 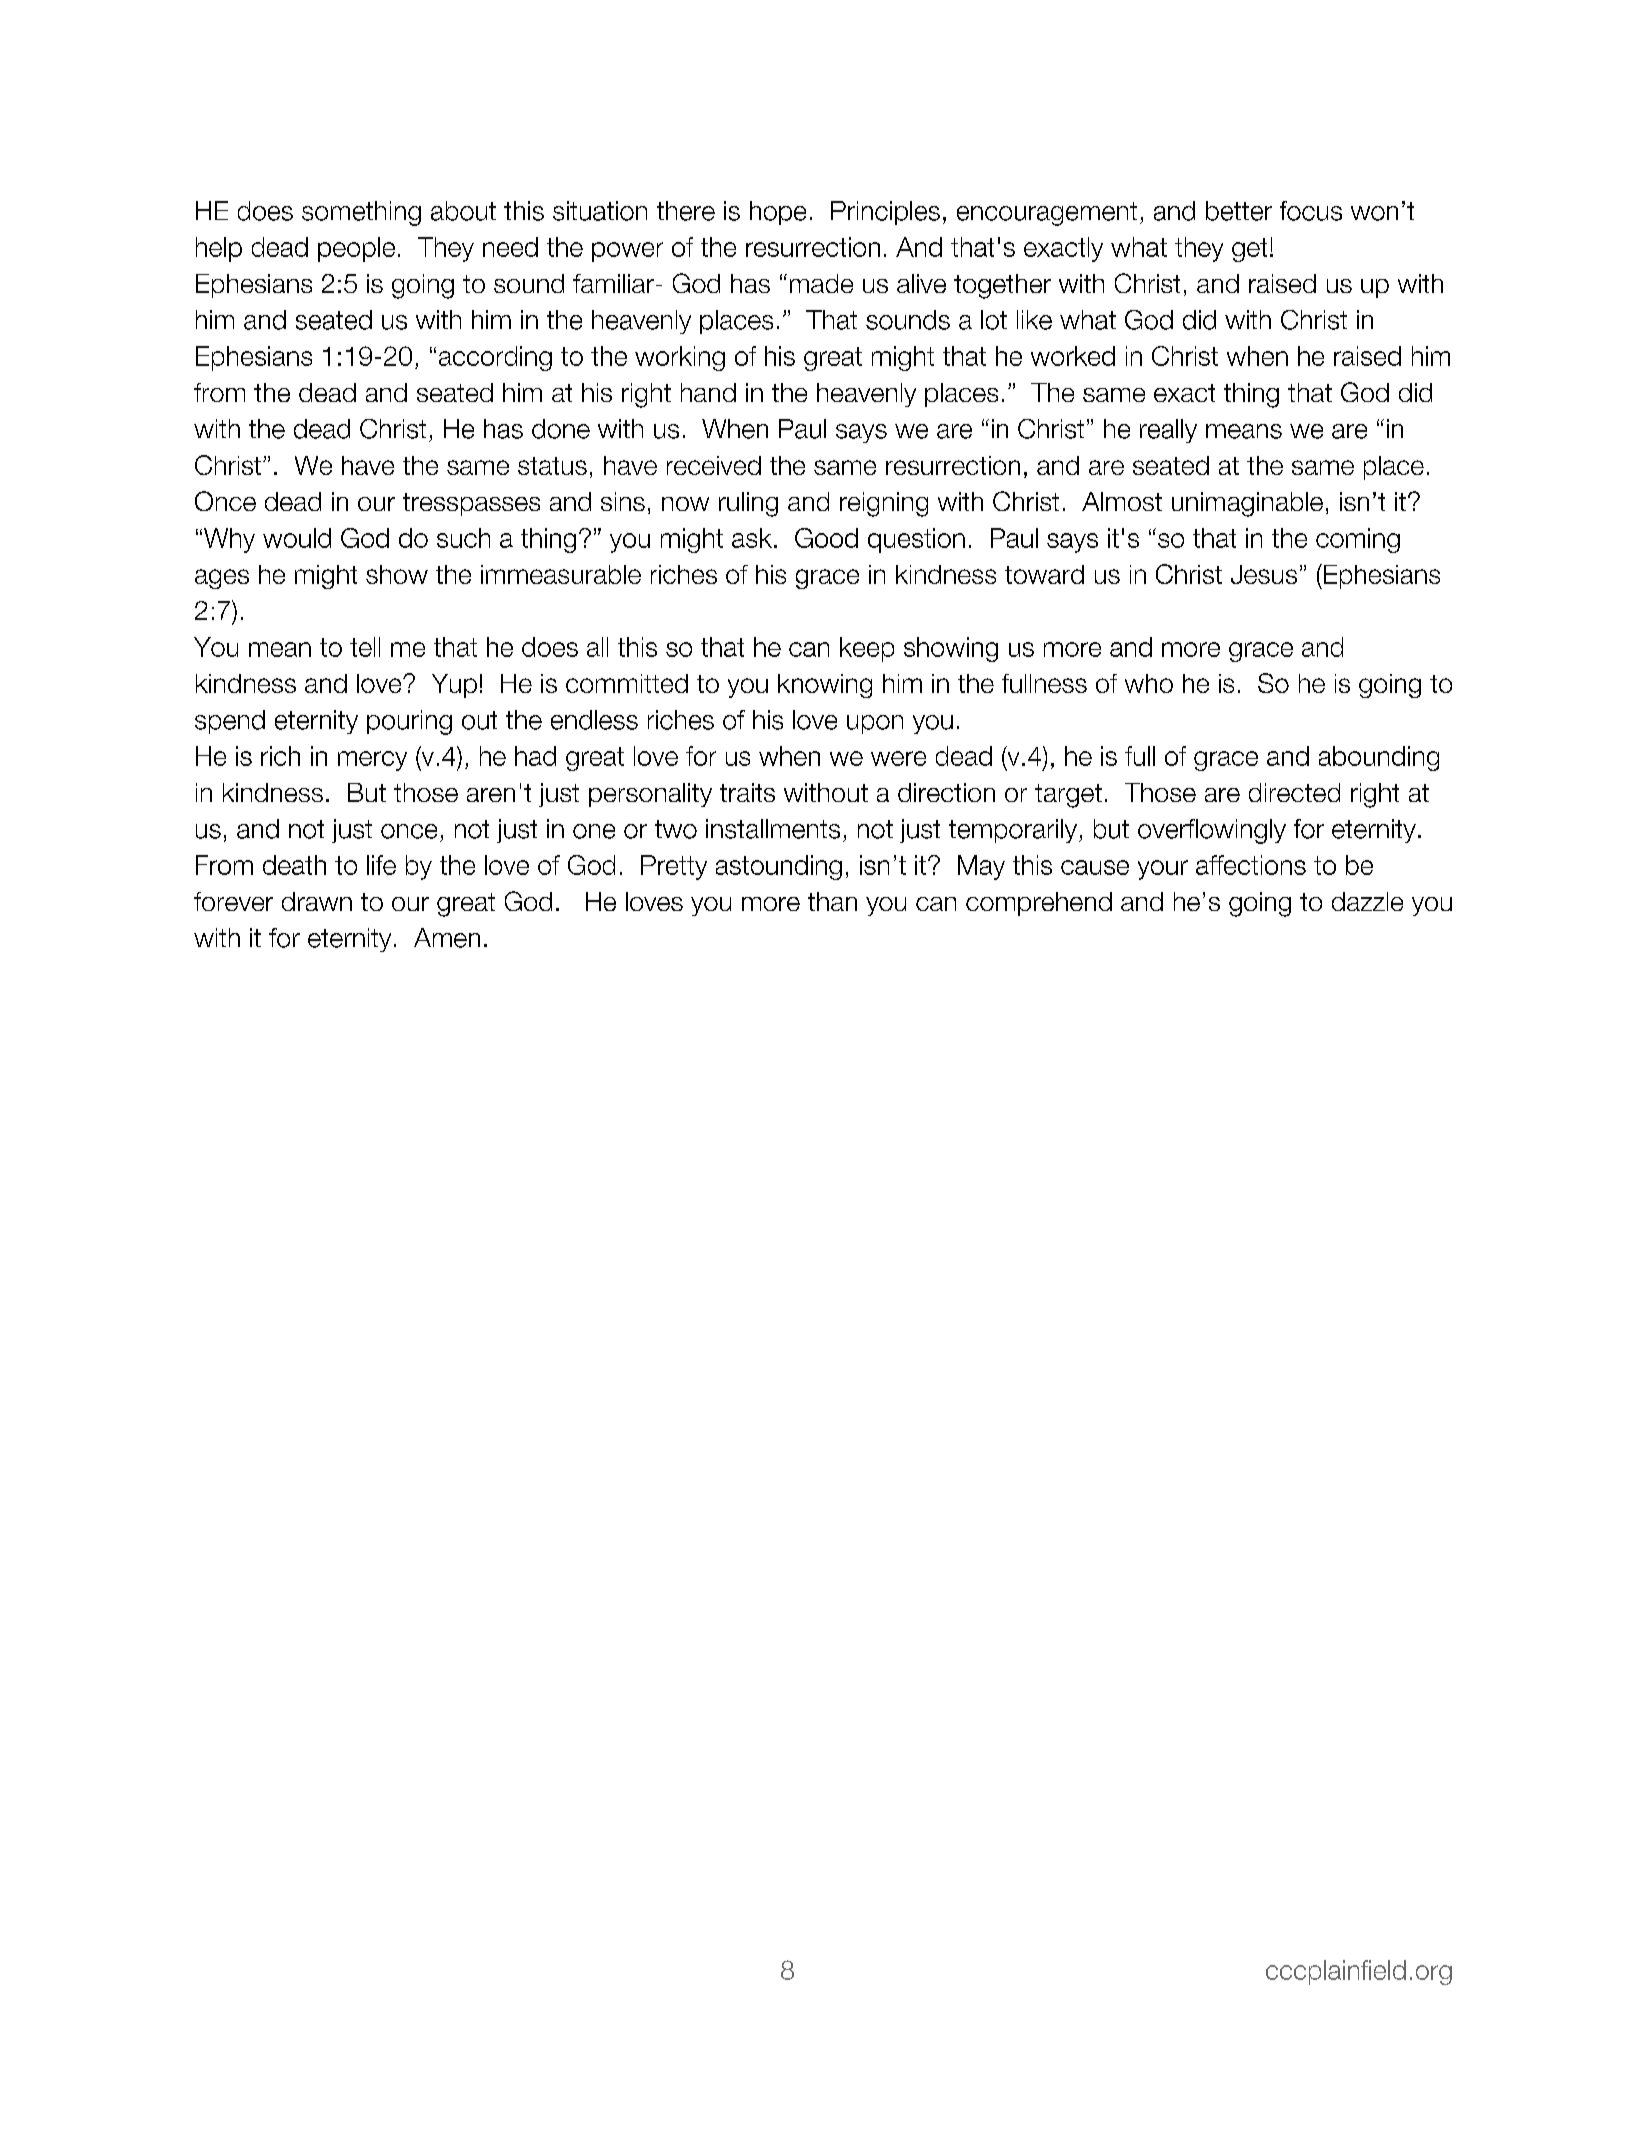 What do you see at coordinates (708, 392) in the image?
I see `hand` at bounding box center [708, 392].
